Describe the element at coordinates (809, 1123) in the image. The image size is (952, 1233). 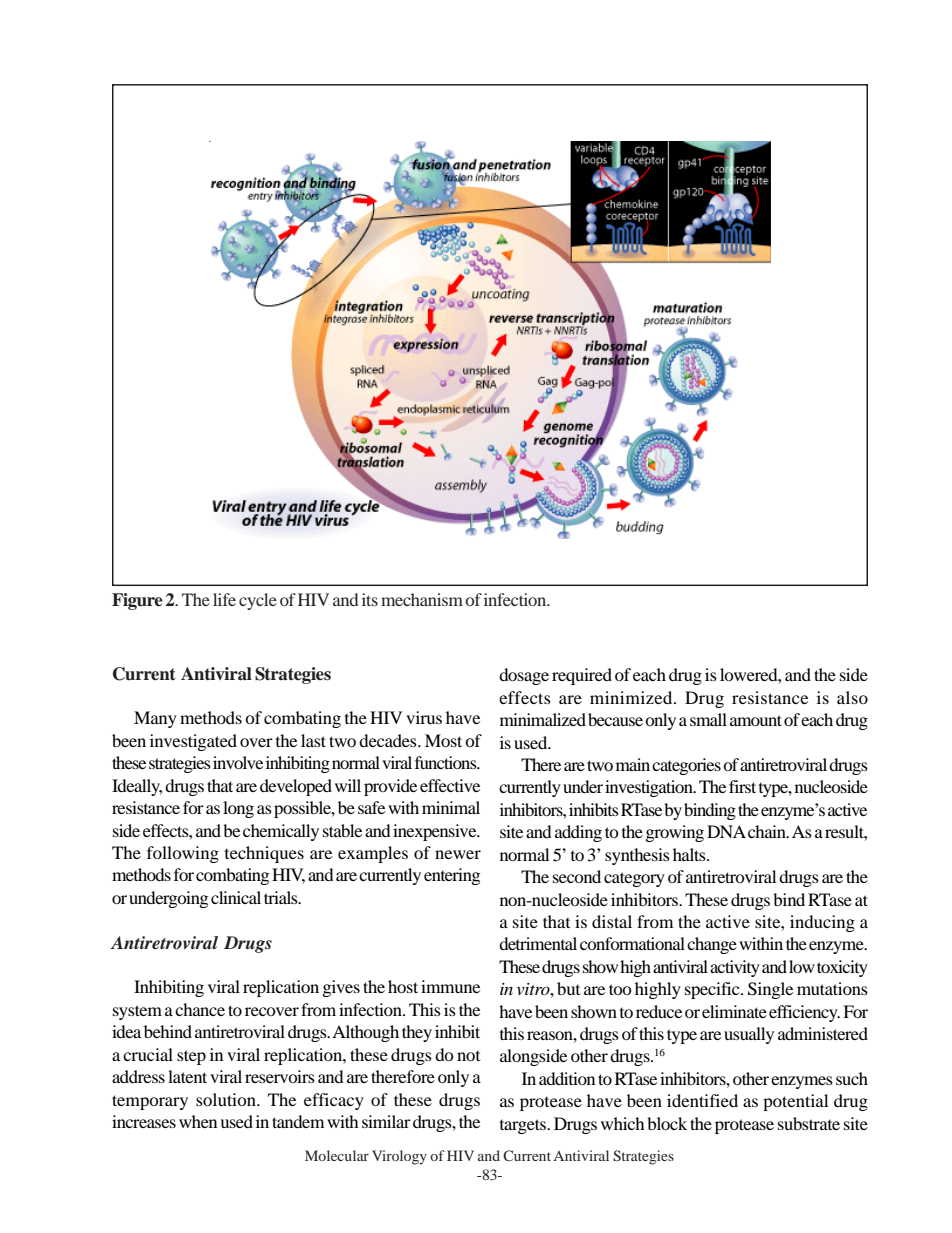
I see `substrate` at that location.
